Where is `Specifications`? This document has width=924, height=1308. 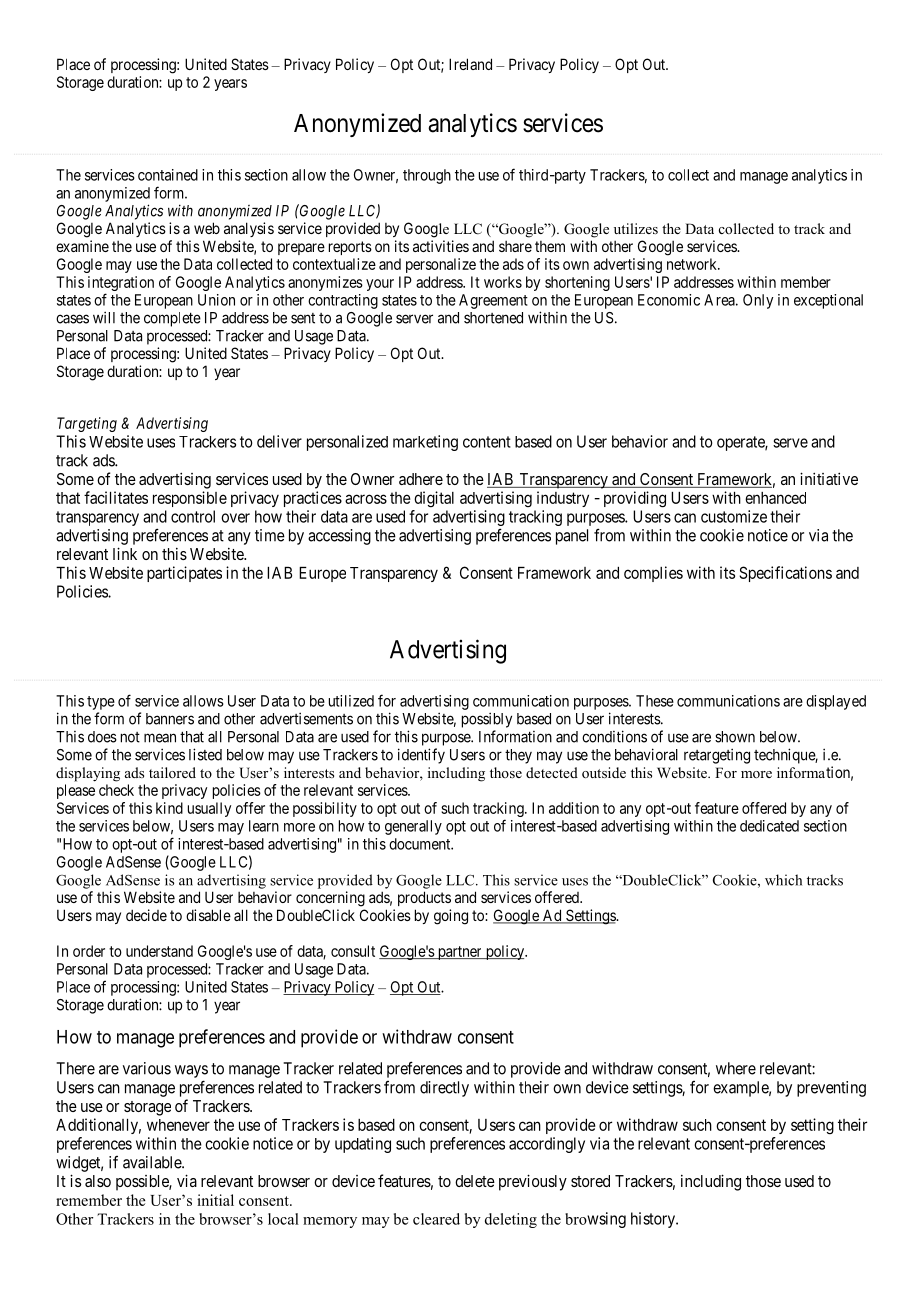
Specifications is located at coordinates (785, 574).
